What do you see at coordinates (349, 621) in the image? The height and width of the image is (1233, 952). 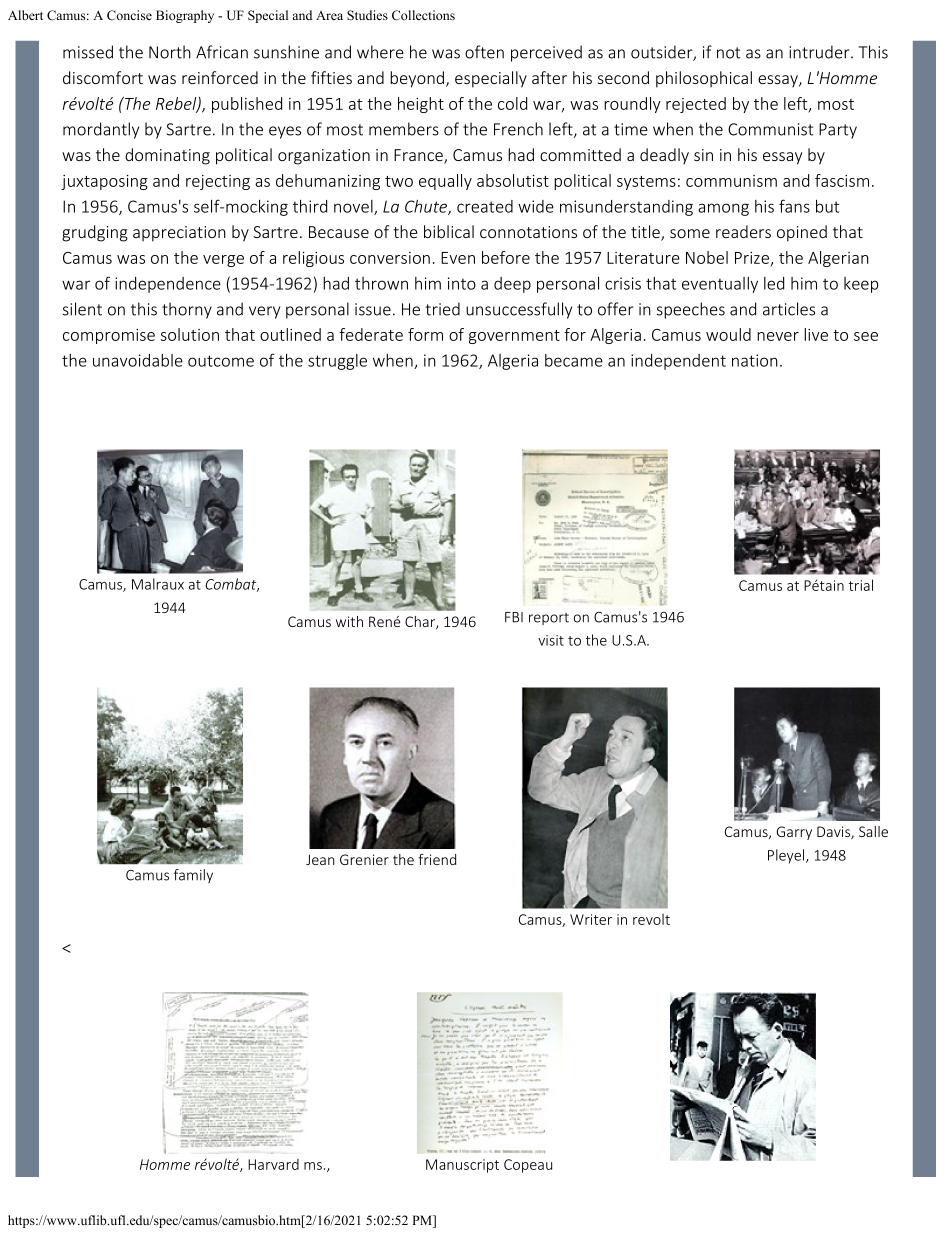 I see `with` at bounding box center [349, 621].
